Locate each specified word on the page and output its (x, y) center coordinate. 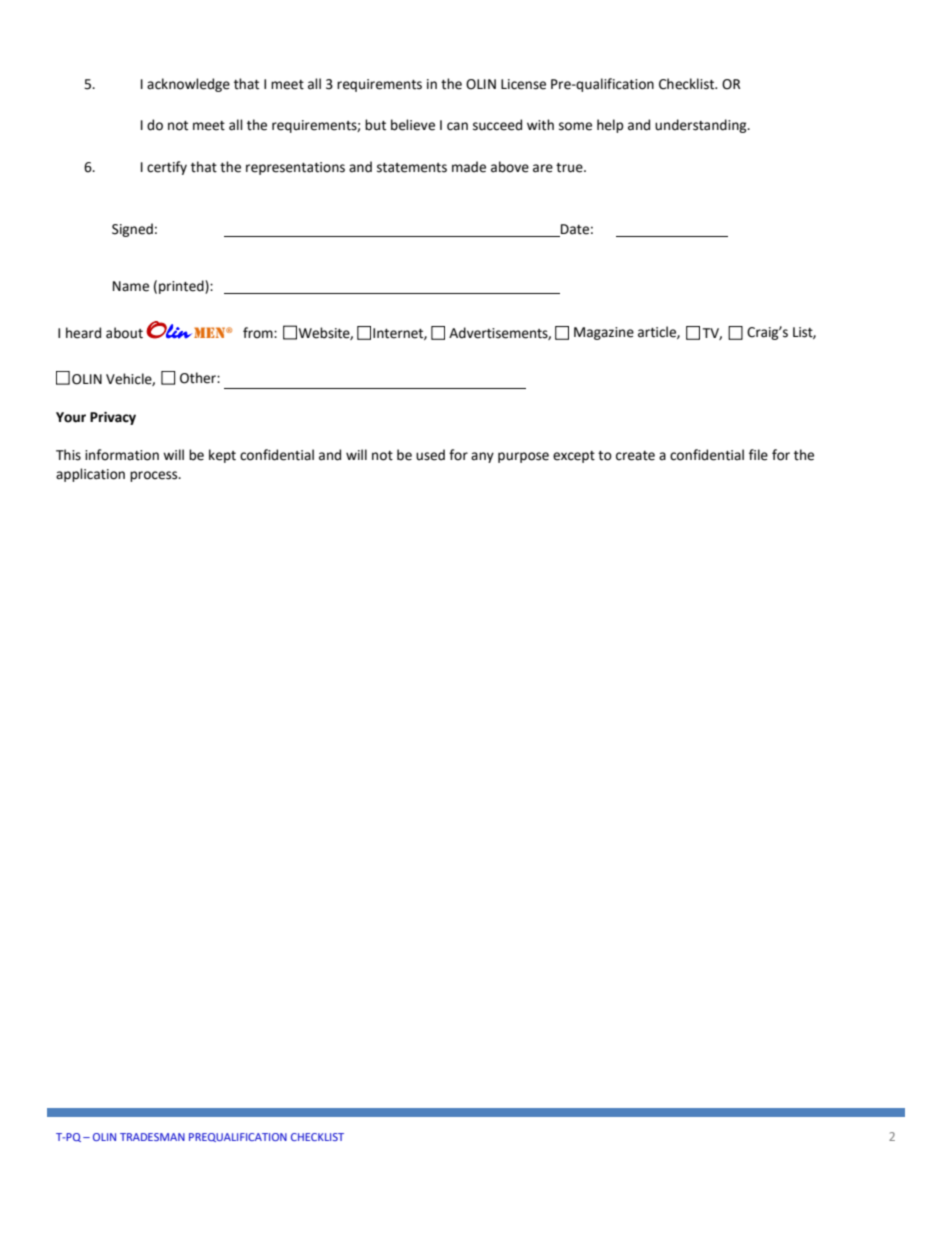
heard (83, 333)
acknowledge (188, 85)
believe (413, 125)
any (482, 457)
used (430, 455)
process (155, 476)
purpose (523, 457)
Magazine (604, 333)
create (635, 456)
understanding (702, 126)
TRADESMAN (152, 1137)
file (758, 455)
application (90, 475)
